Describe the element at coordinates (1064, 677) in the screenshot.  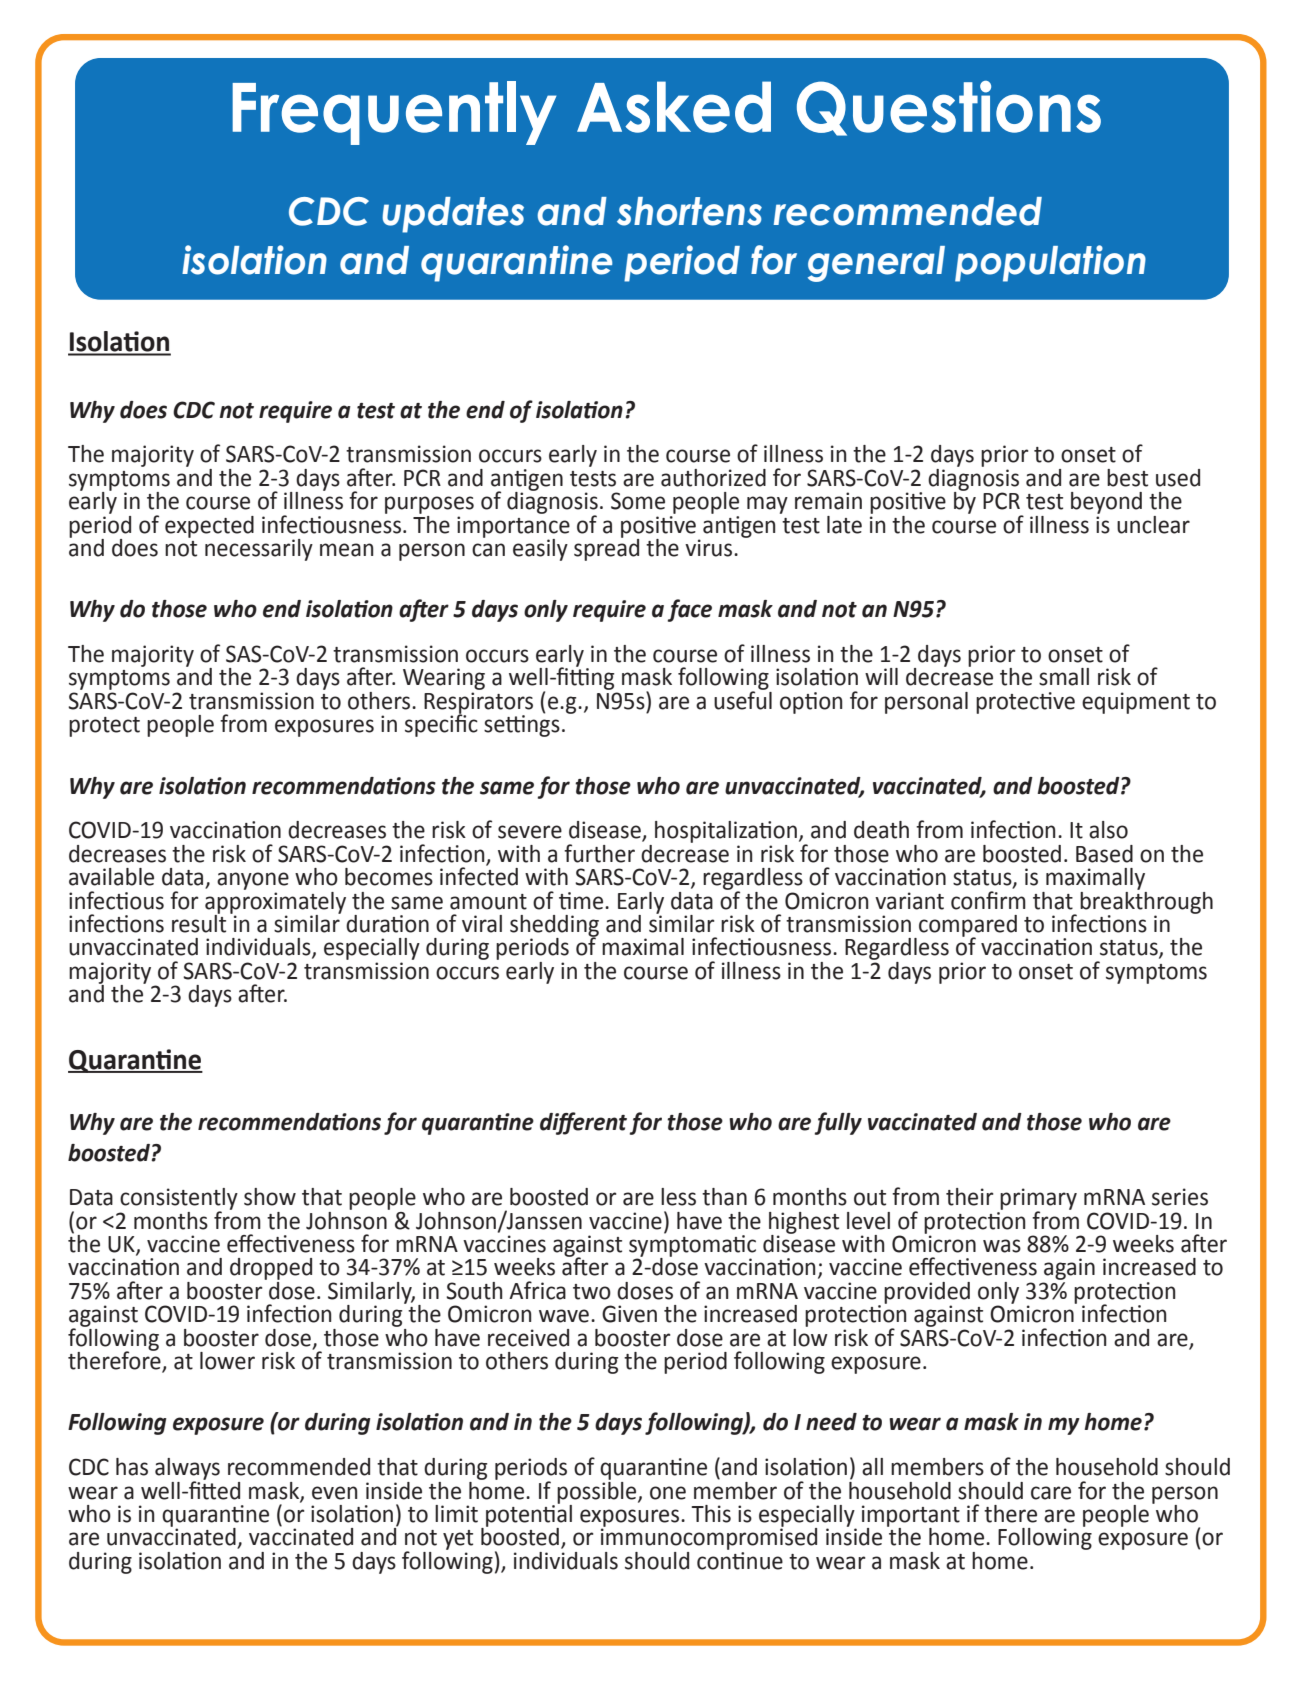
I see `small` at that location.
